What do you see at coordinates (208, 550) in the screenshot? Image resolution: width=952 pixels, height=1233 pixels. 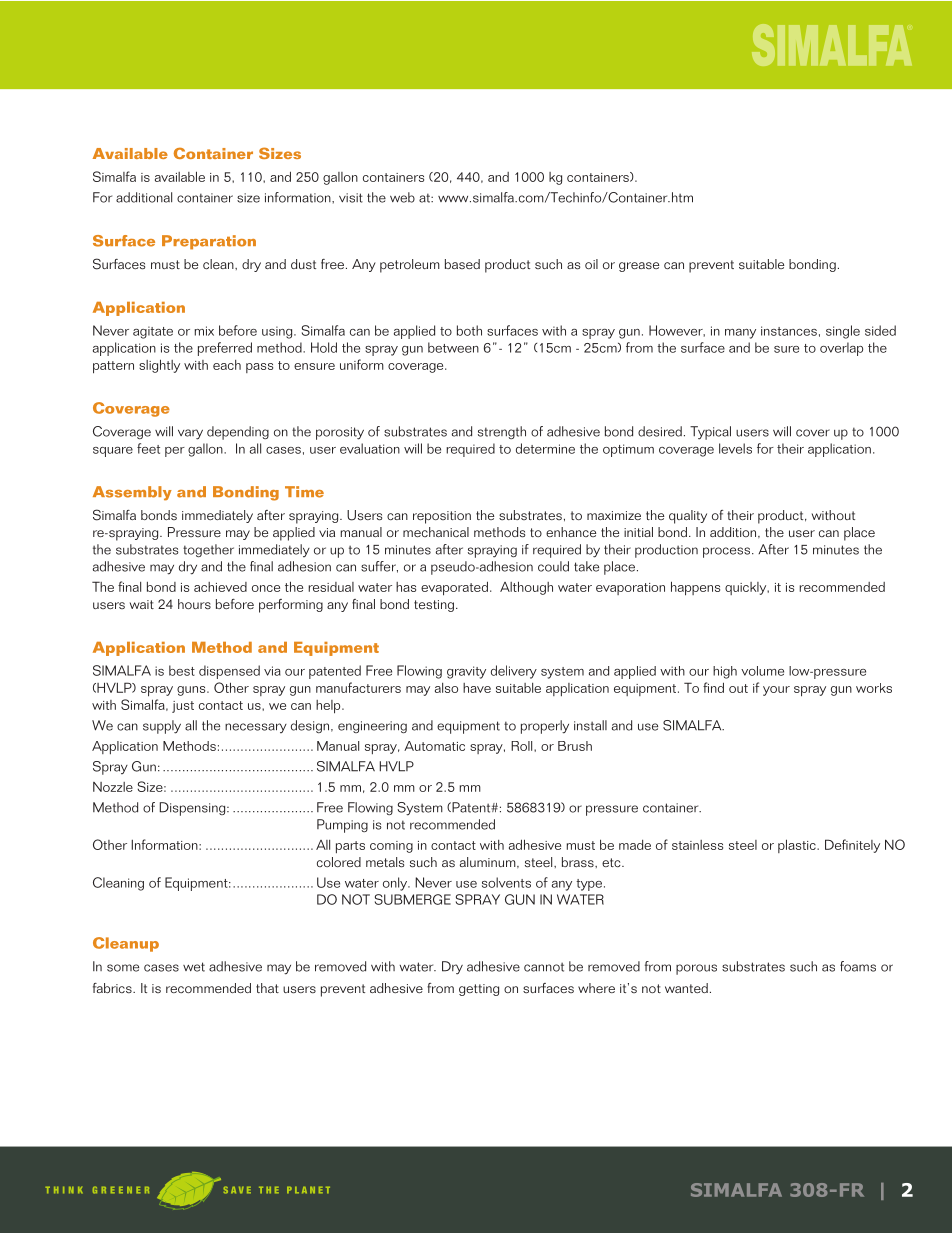 I see `together` at bounding box center [208, 550].
